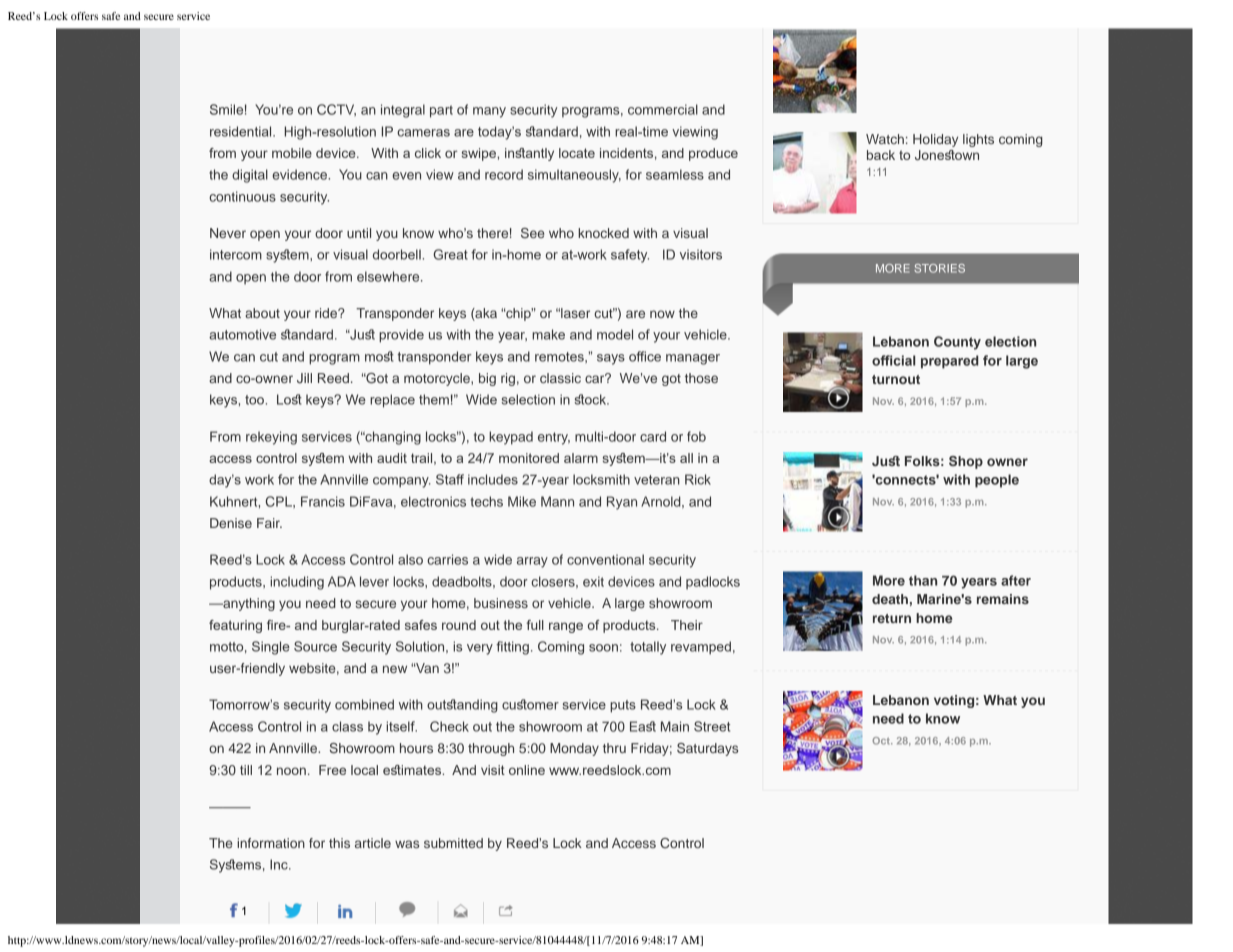 The height and width of the screenshot is (952, 1233). Describe the element at coordinates (663, 109) in the screenshot. I see `commercial` at that location.
